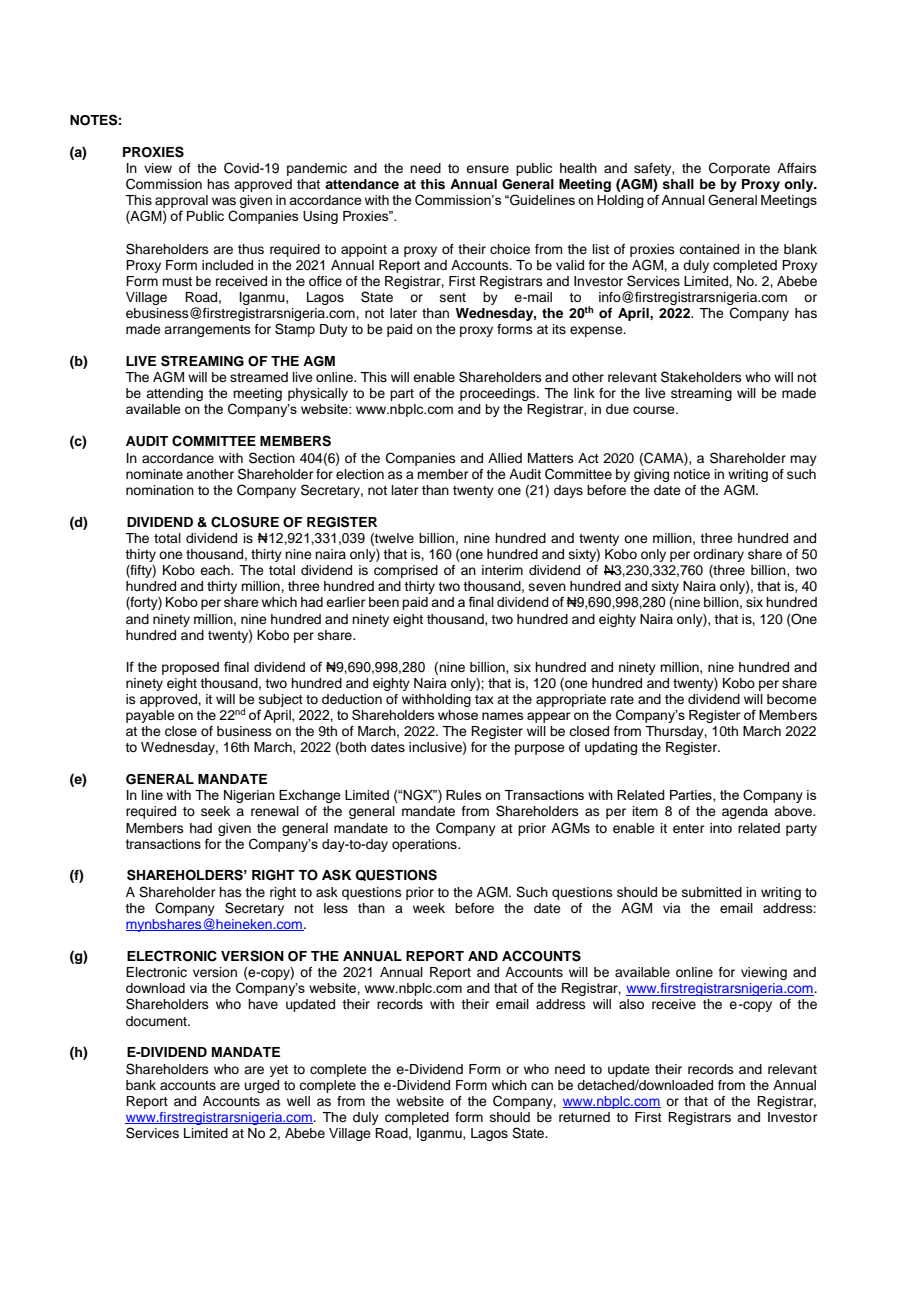  I want to click on returned, so click(584, 1117).
